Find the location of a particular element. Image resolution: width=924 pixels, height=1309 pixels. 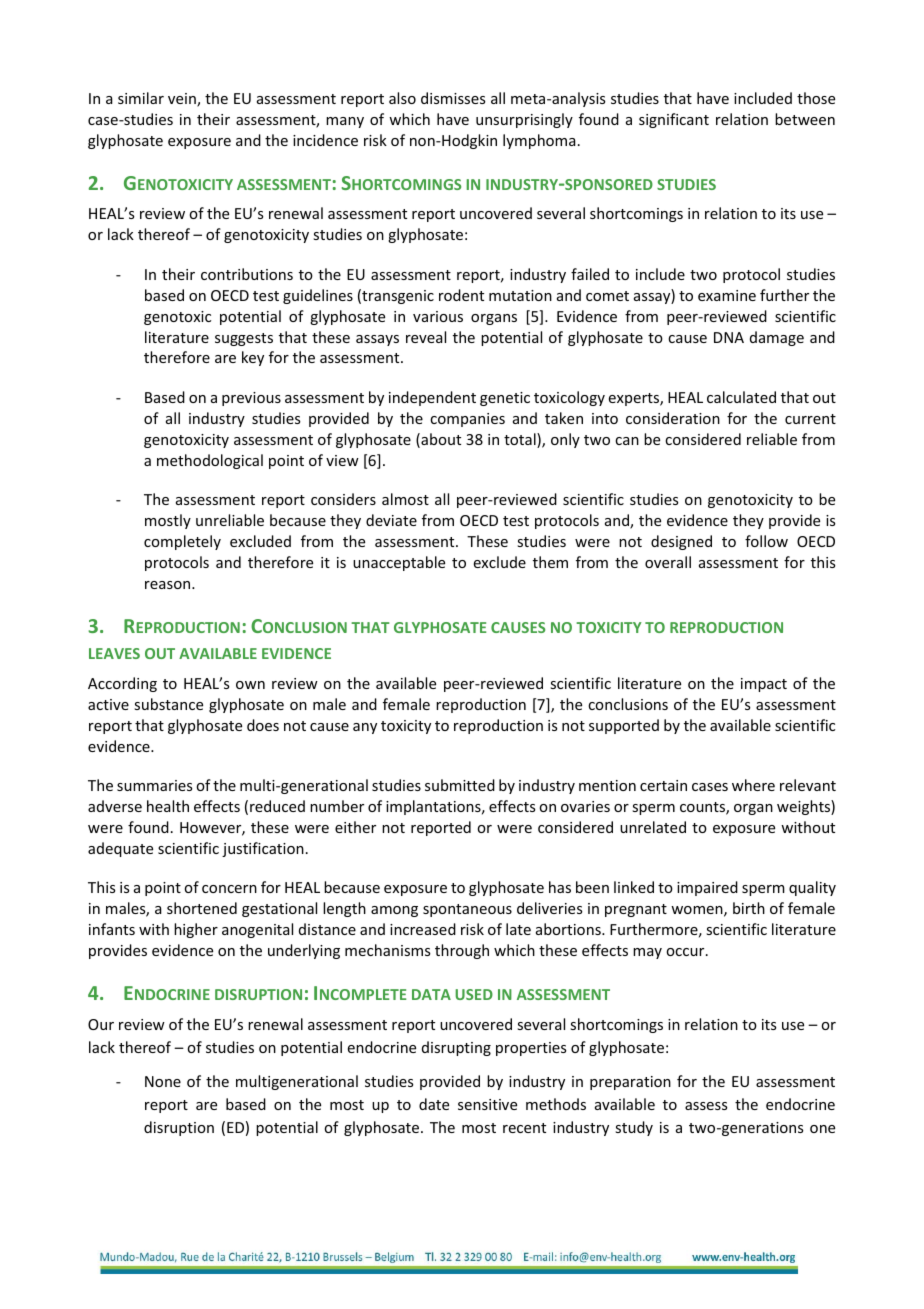

dismisses is located at coordinates (453, 98).
